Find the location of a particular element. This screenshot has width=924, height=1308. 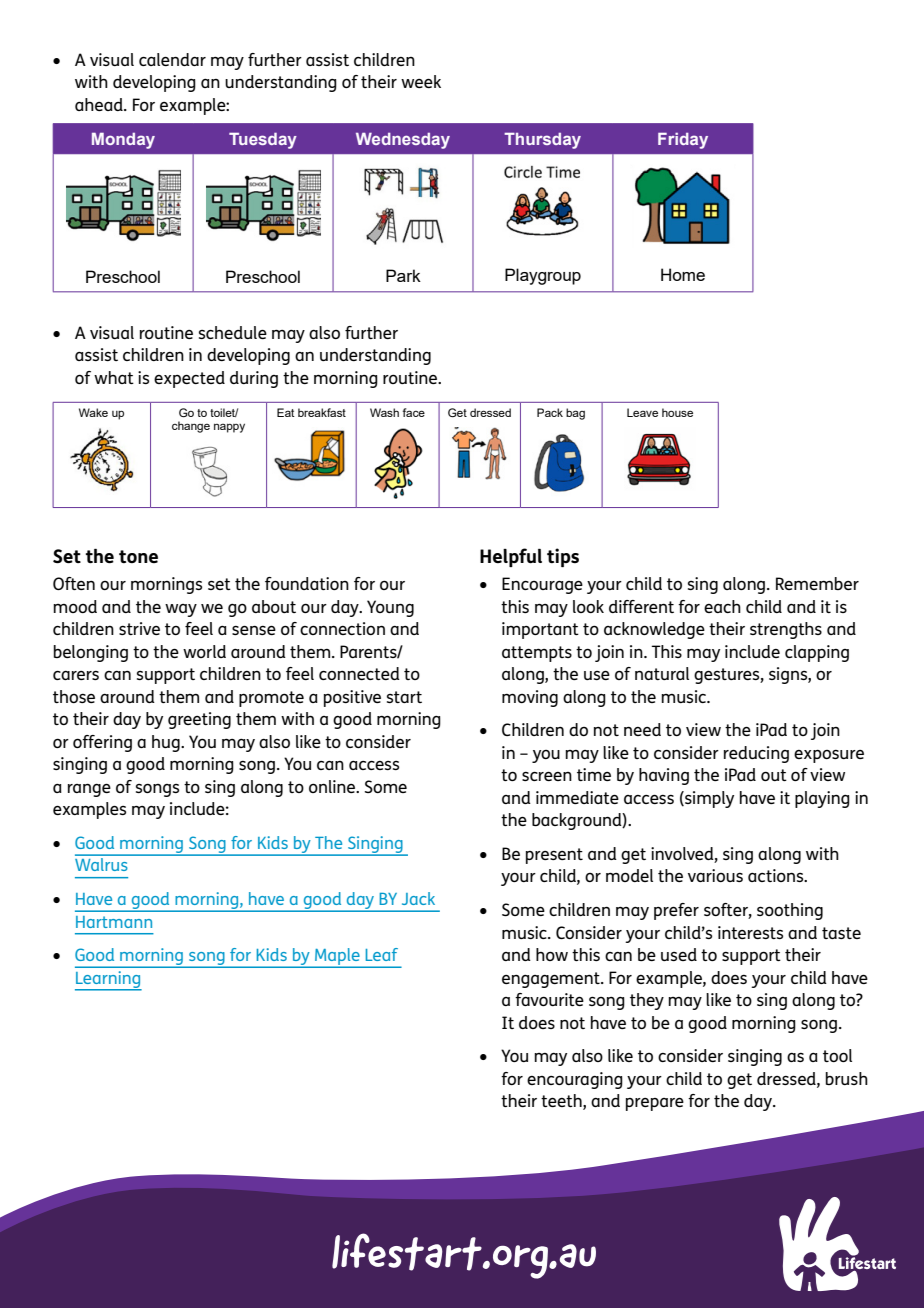

reducing is located at coordinates (756, 754).
